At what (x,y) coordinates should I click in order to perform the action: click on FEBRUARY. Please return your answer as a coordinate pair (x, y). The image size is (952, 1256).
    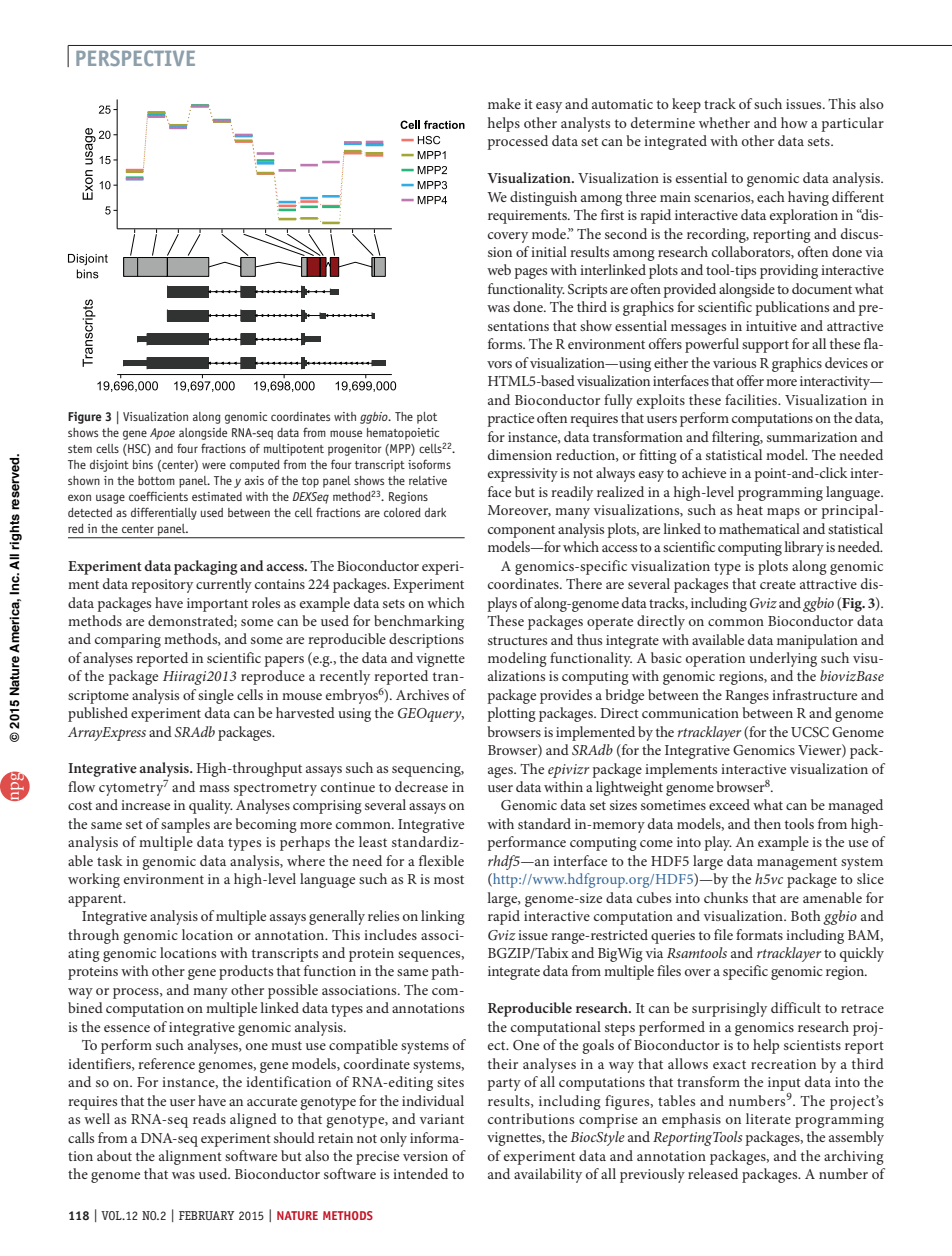
    Looking at the image, I should click on (207, 1215).
